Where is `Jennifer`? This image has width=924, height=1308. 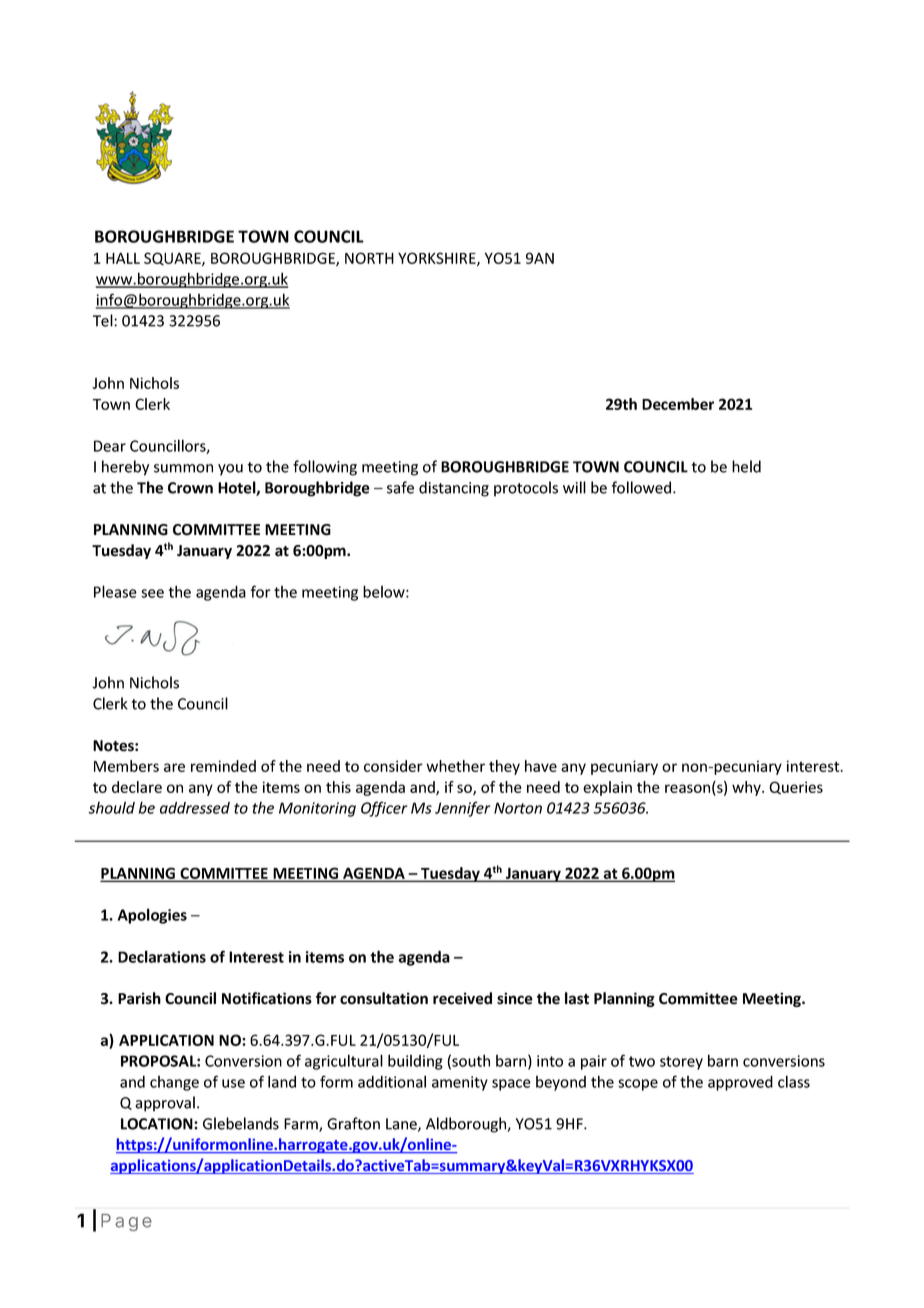
Jennifer is located at coordinates (463, 809).
